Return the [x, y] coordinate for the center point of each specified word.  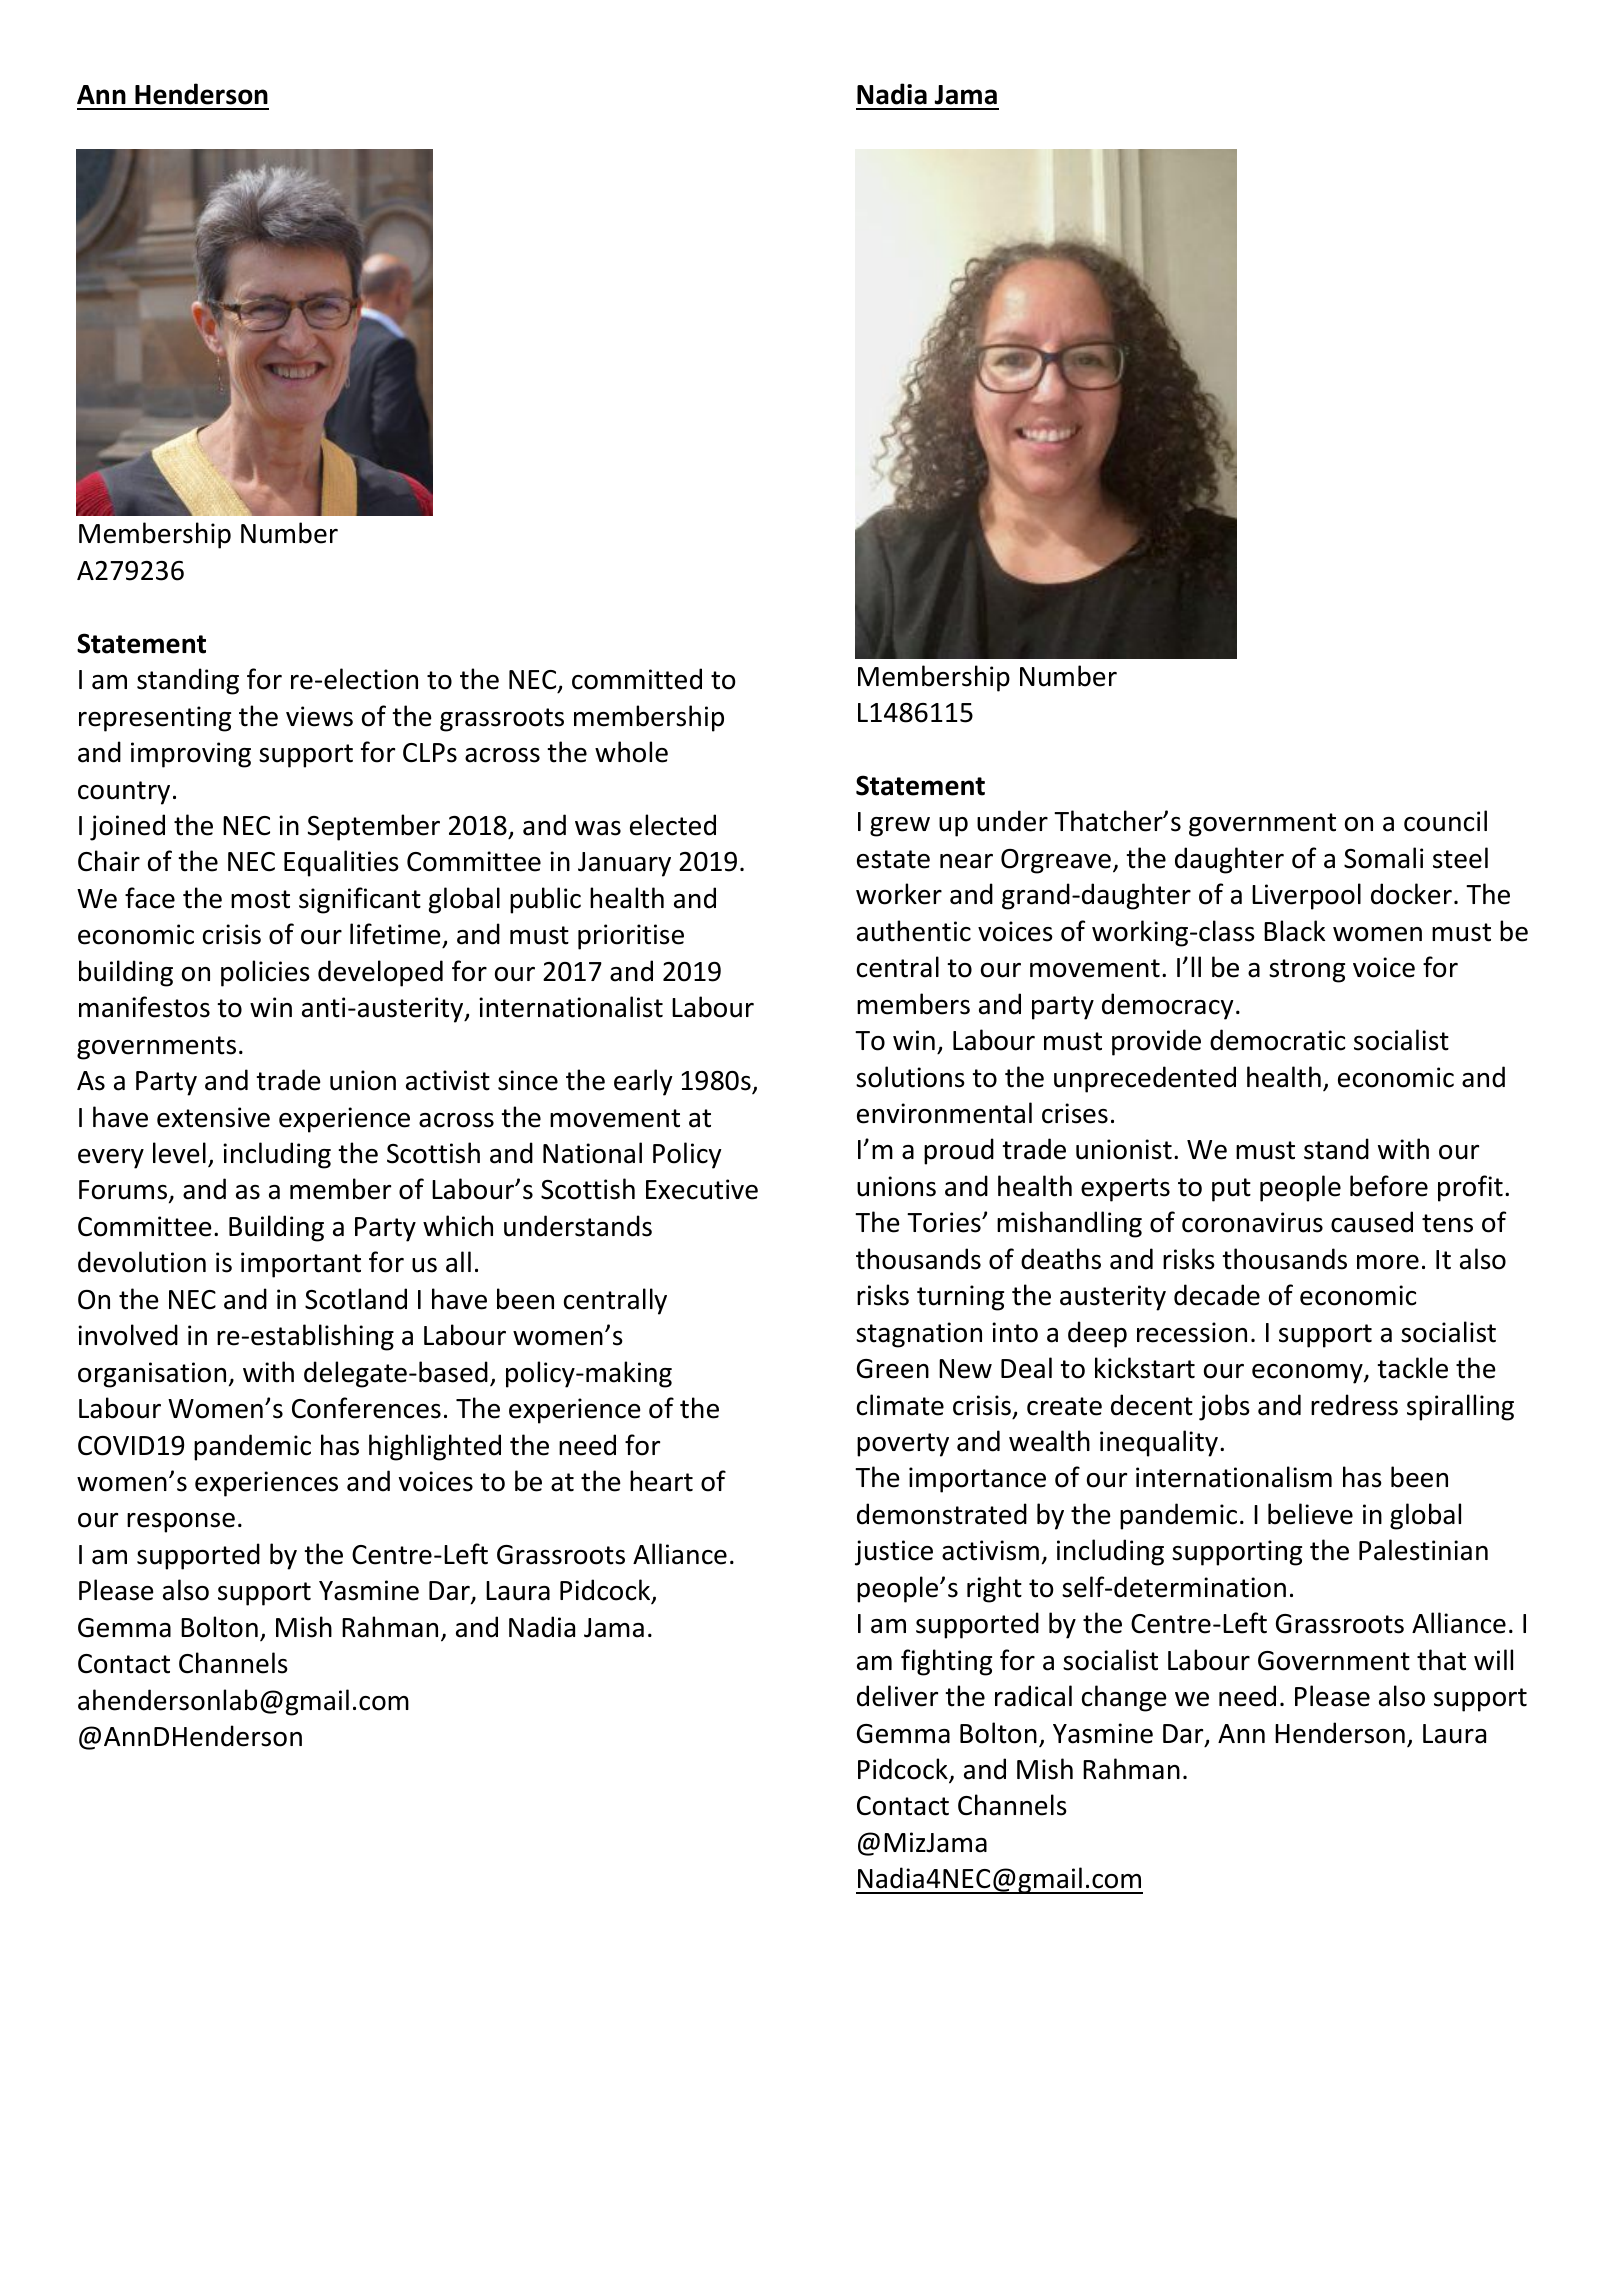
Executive [702, 1189]
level [179, 1153]
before [1389, 1186]
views [319, 716]
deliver [897, 1696]
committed [637, 679]
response [181, 1523]
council [1445, 821]
